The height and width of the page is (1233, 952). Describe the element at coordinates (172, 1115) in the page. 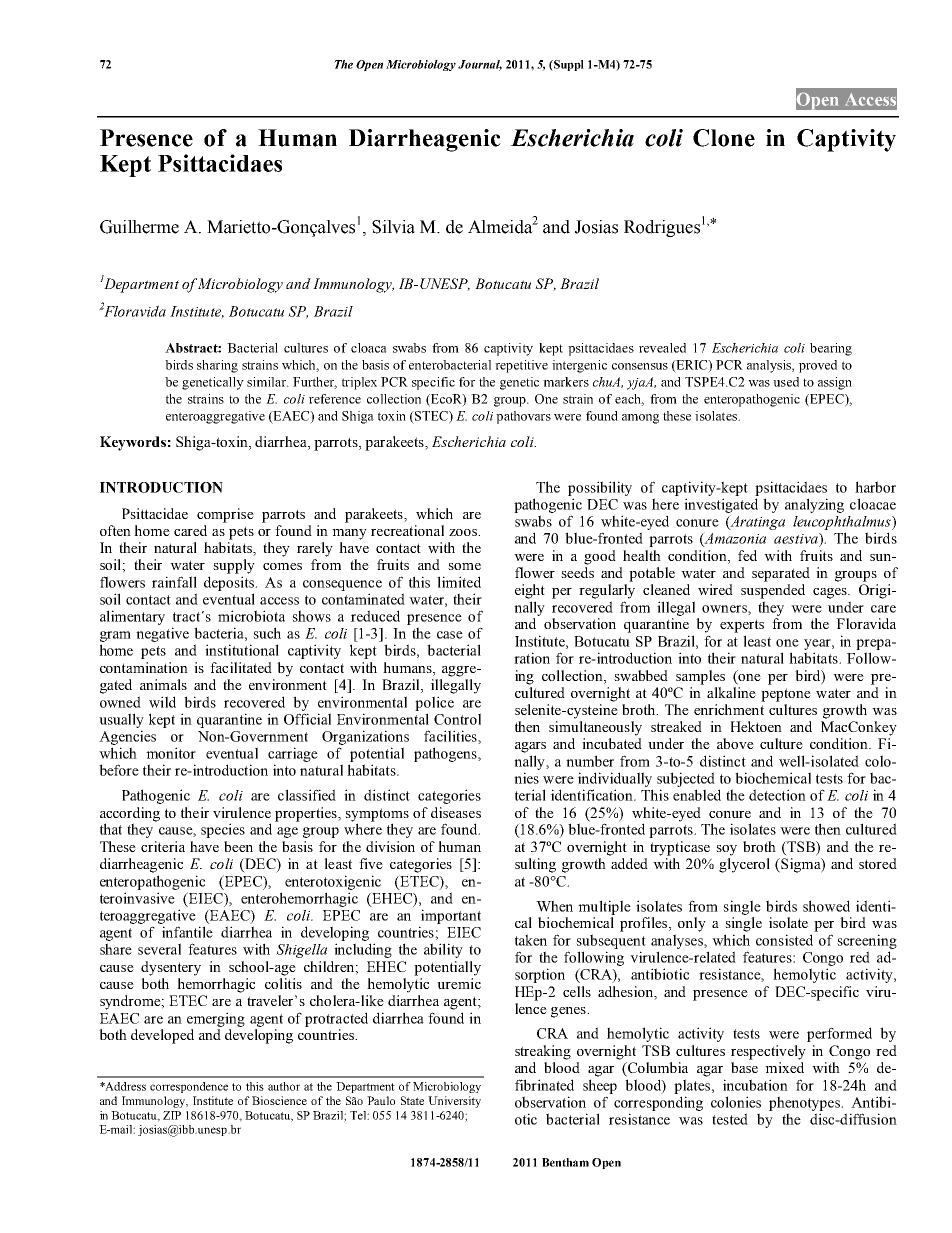

I see `ZIP` at that location.
